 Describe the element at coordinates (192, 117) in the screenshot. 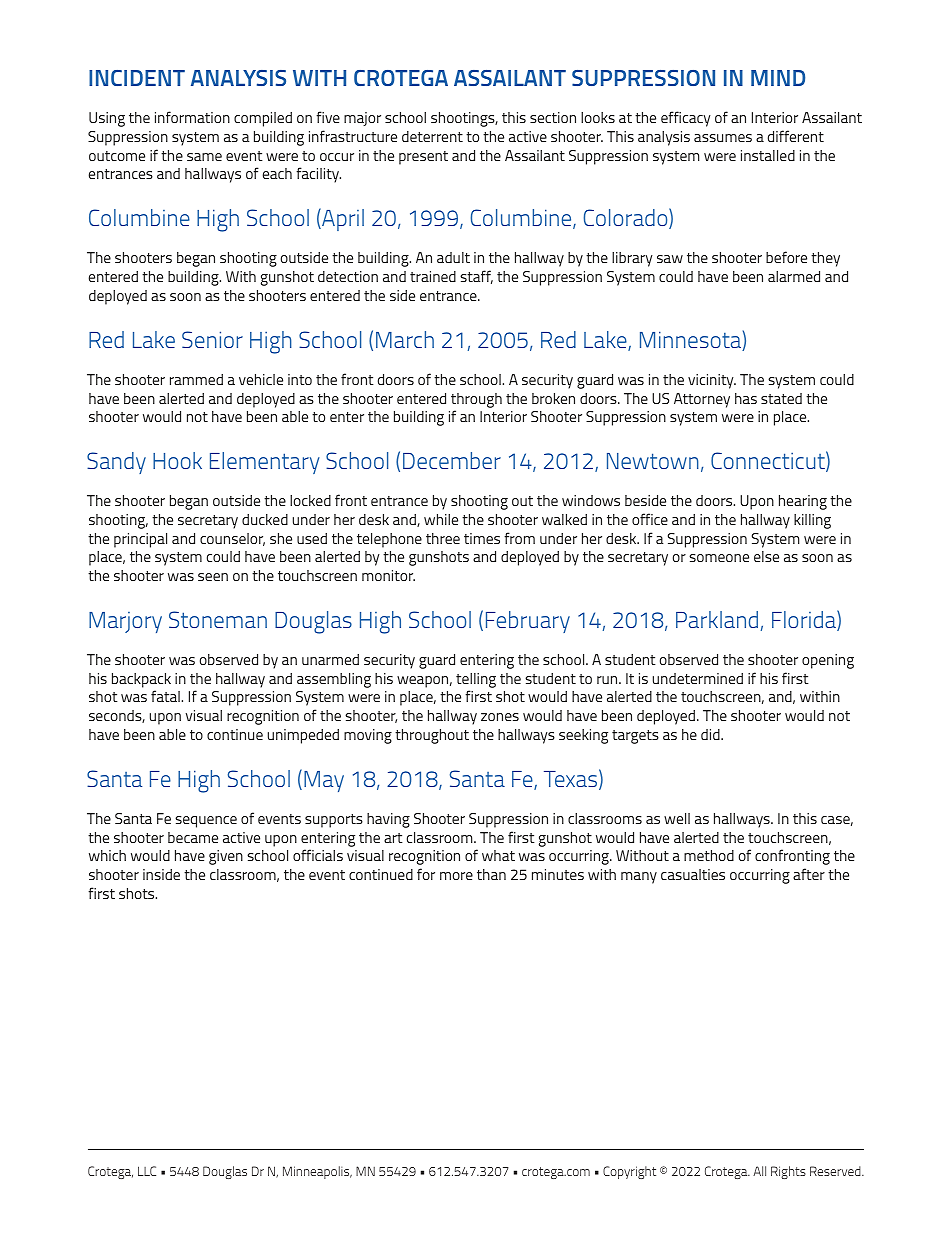

I see `information` at that location.
